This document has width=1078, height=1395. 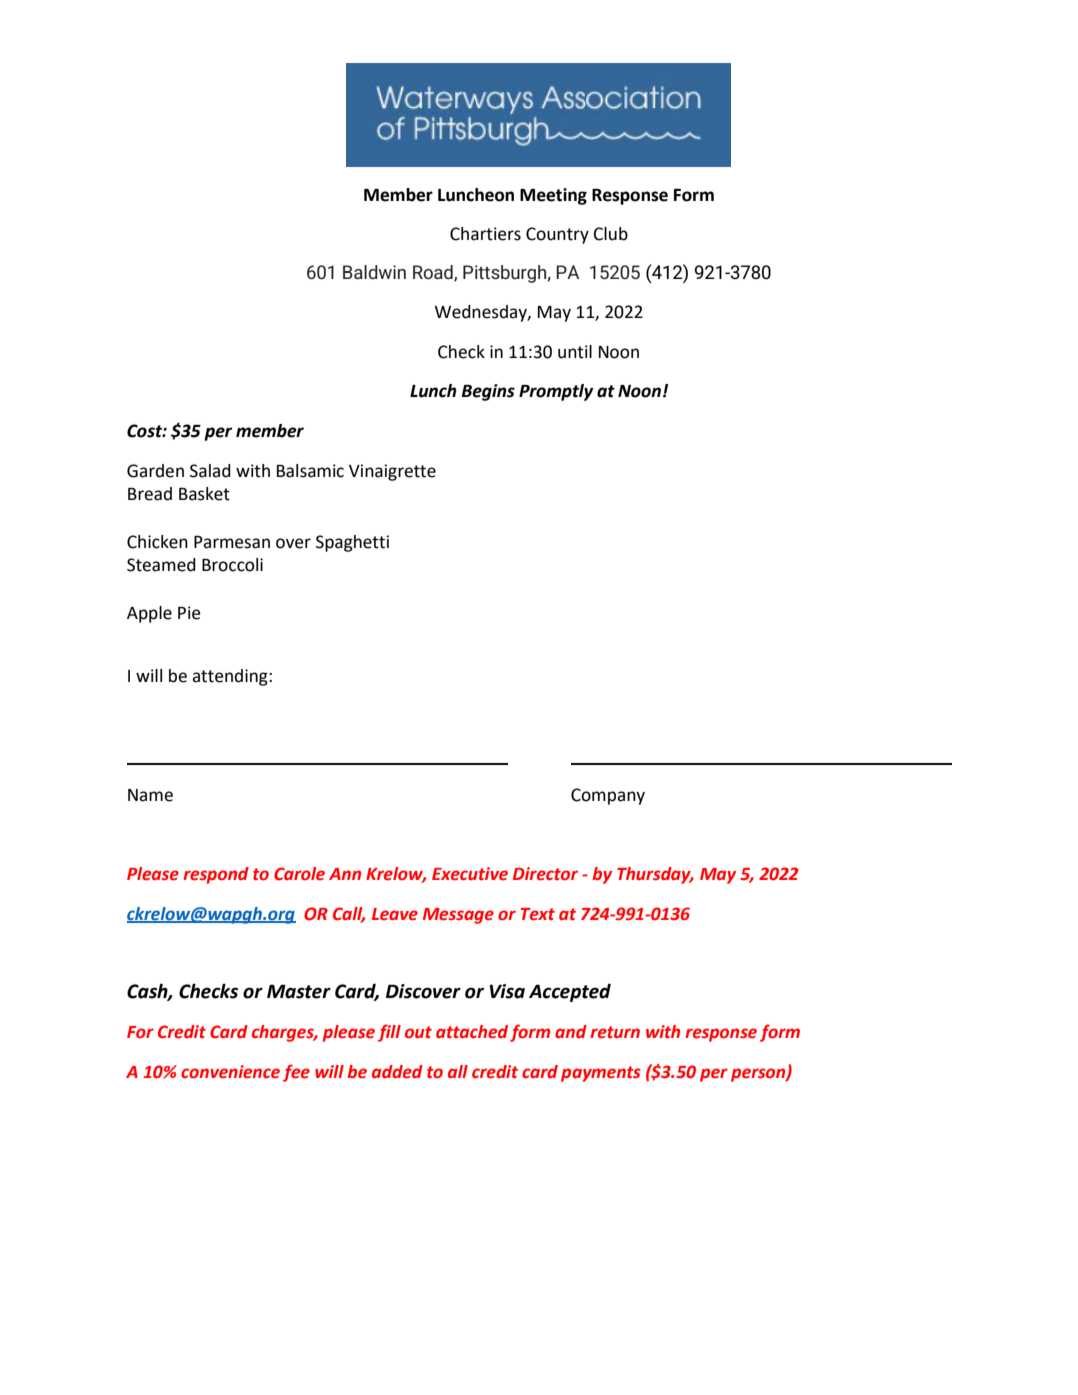 What do you see at coordinates (571, 1031) in the document?
I see `and` at bounding box center [571, 1031].
